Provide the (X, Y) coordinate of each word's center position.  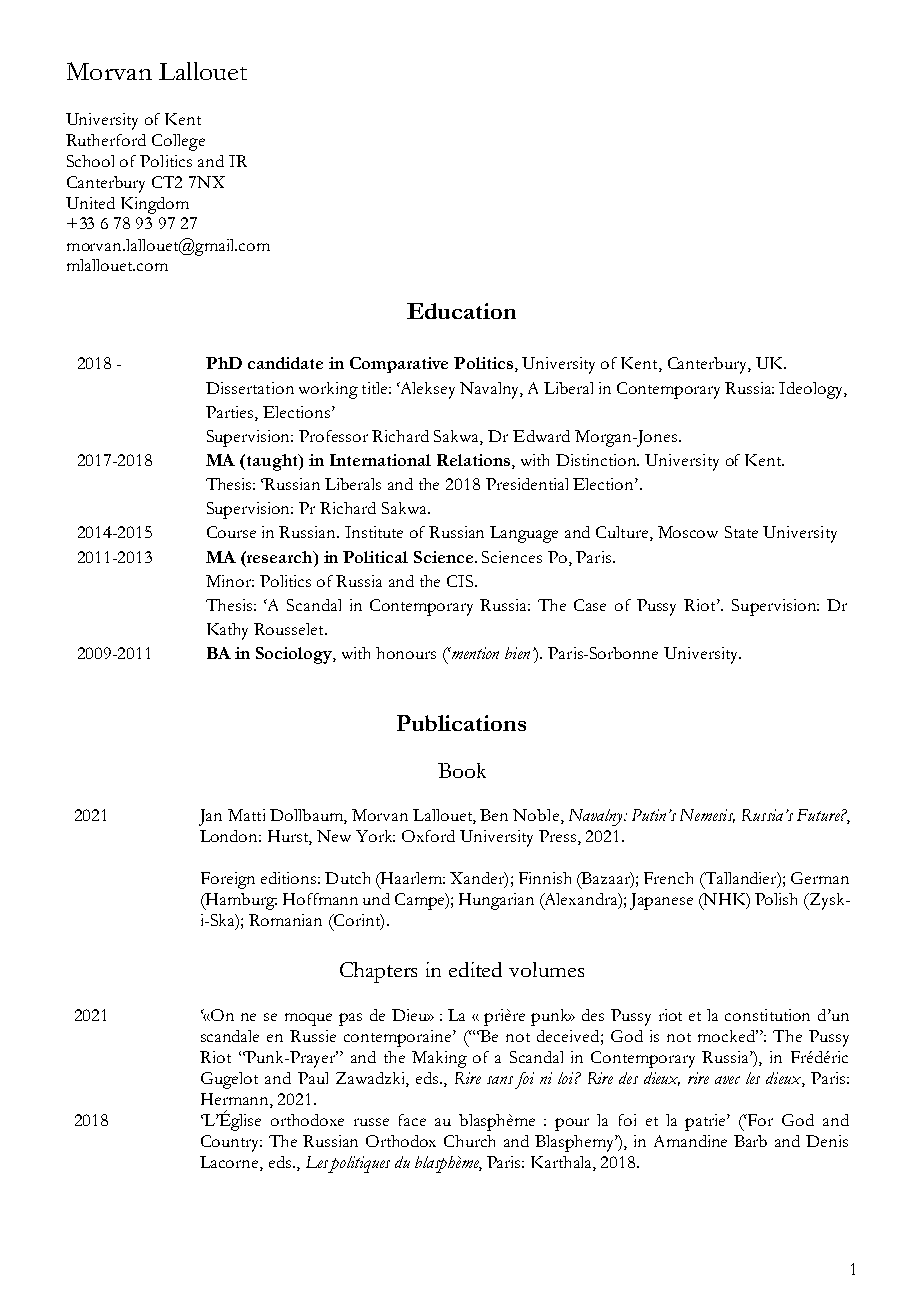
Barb (750, 1141)
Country (231, 1143)
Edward (541, 436)
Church (469, 1141)
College (178, 142)
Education (461, 311)
